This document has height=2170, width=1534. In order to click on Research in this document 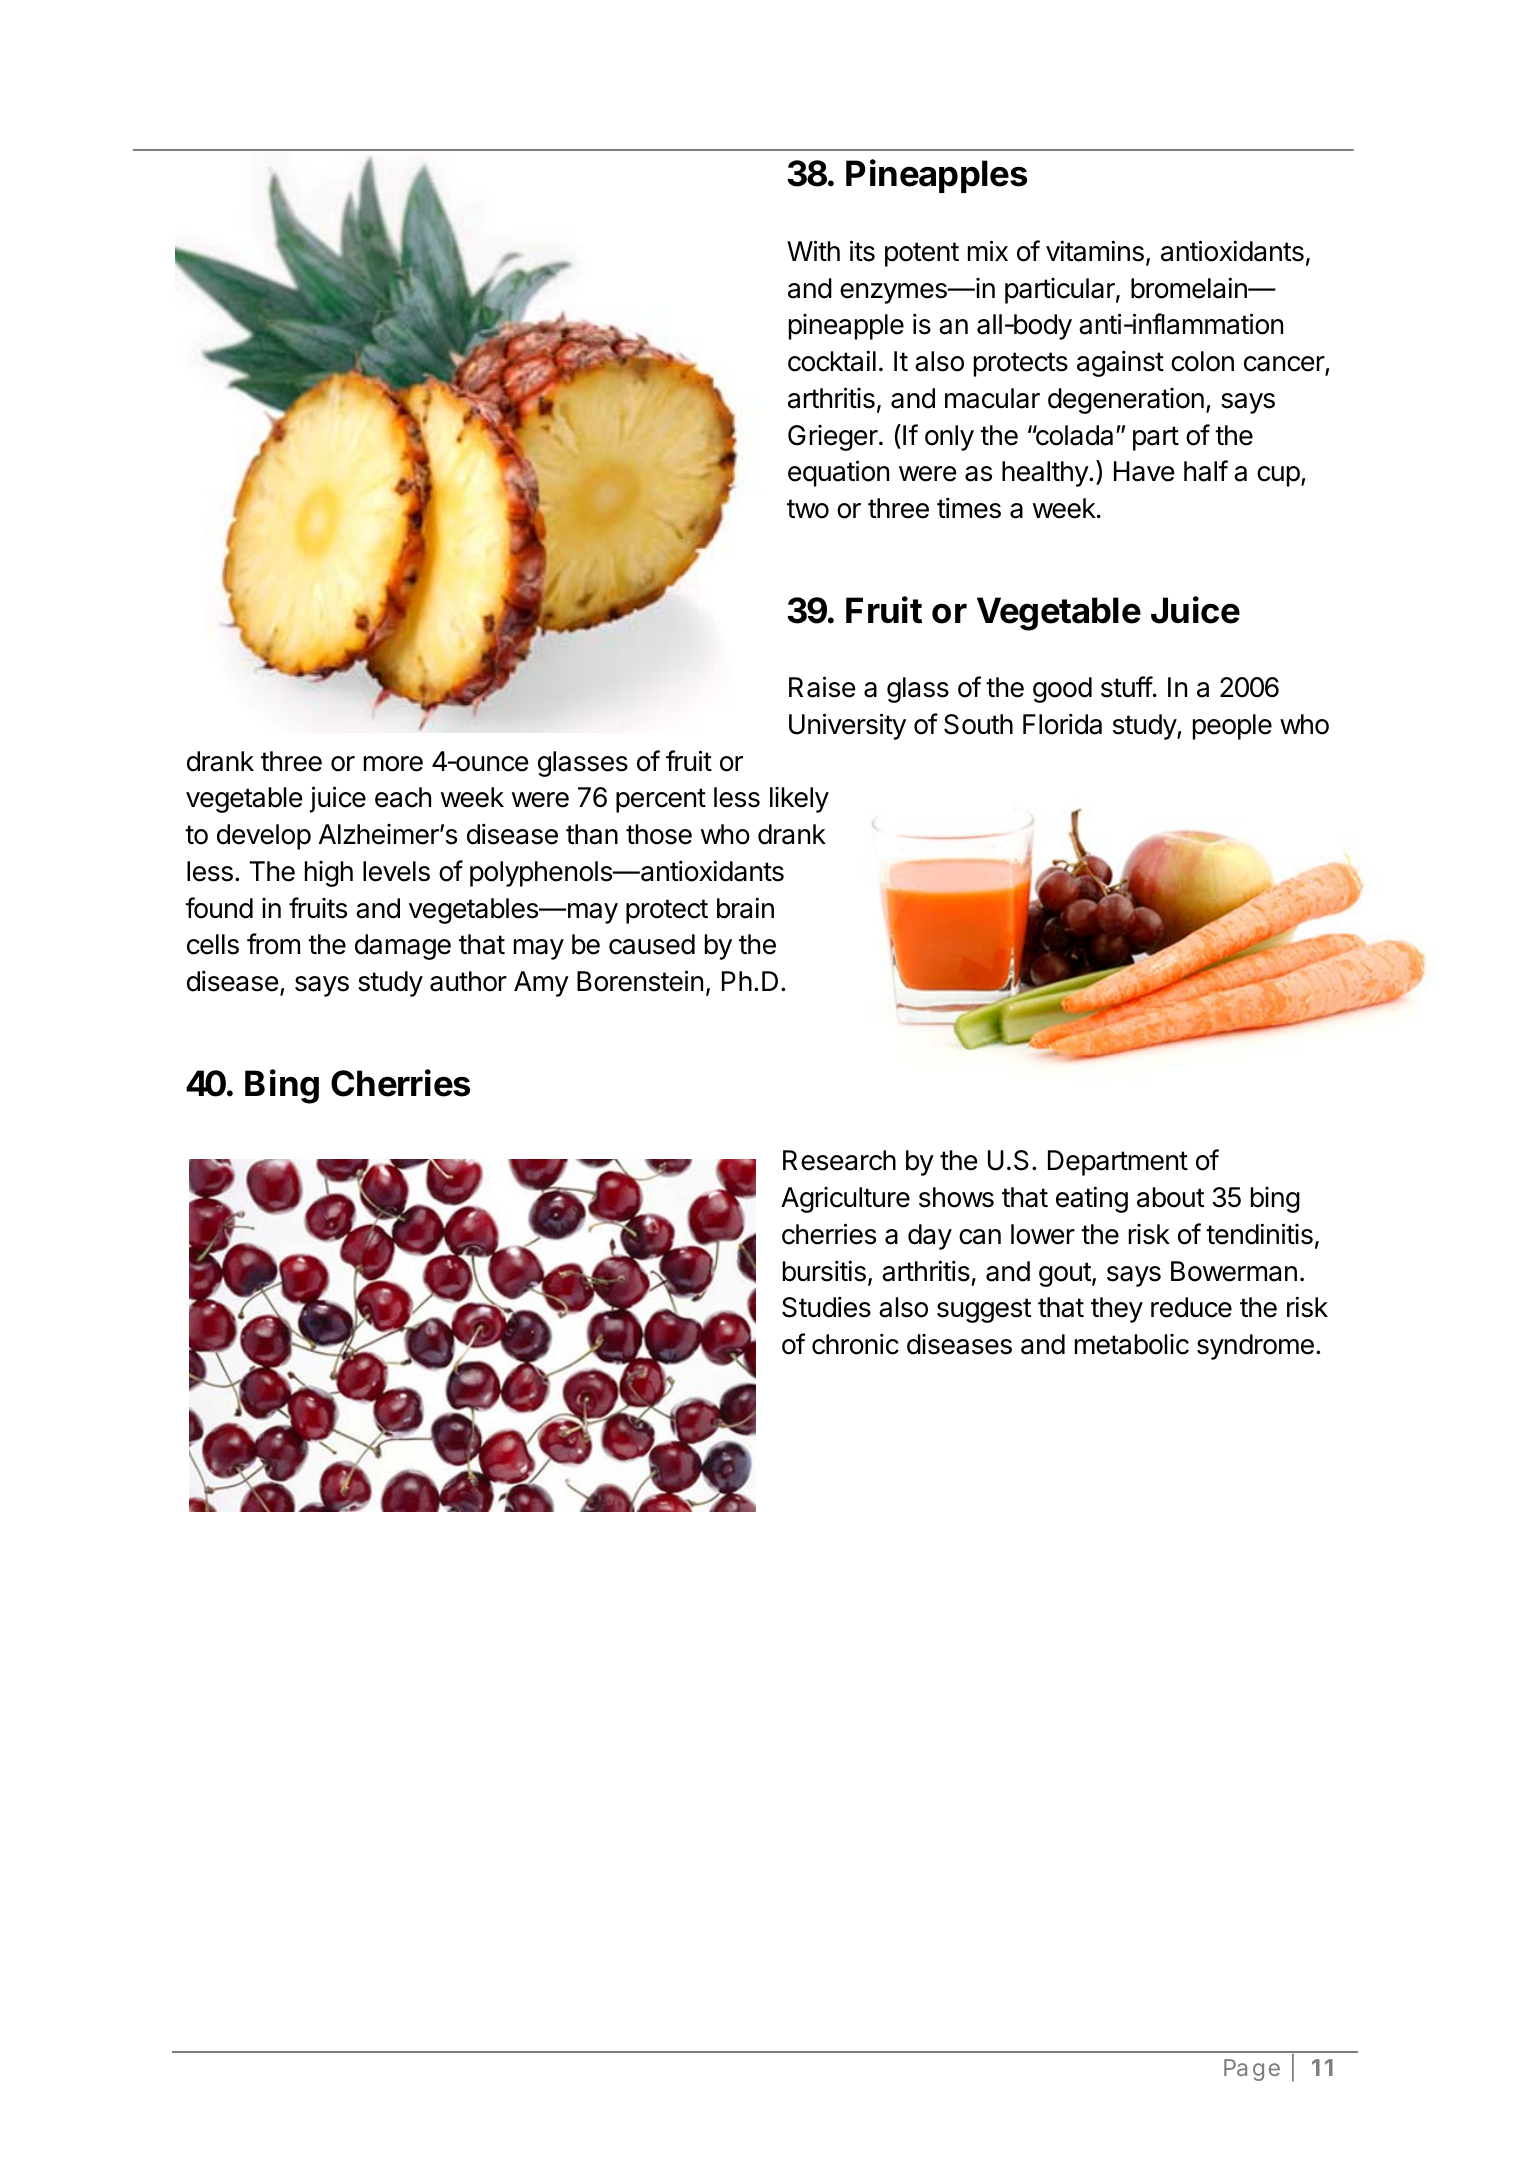, I will do `click(839, 1160)`.
